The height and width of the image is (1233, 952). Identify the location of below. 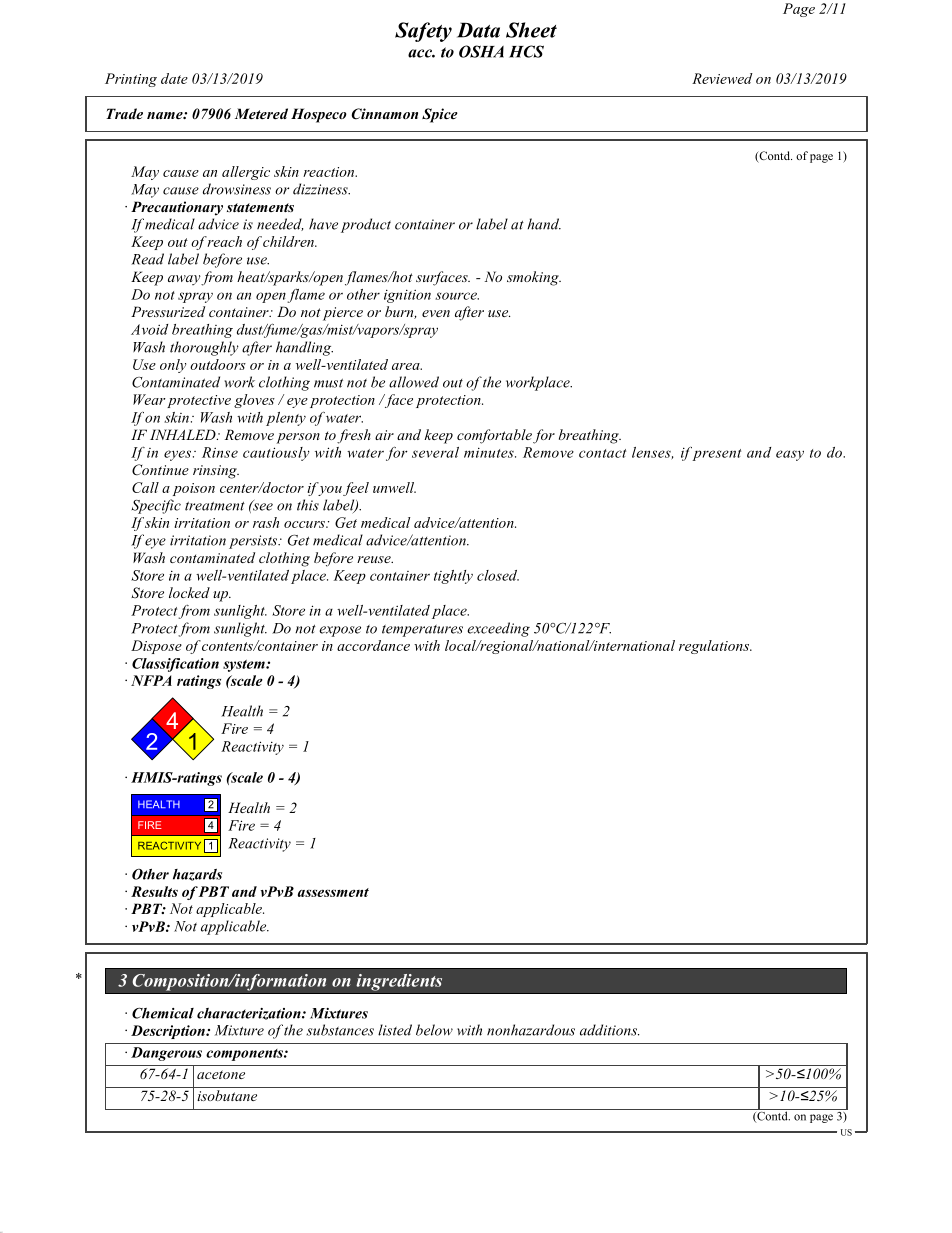
(434, 1030).
